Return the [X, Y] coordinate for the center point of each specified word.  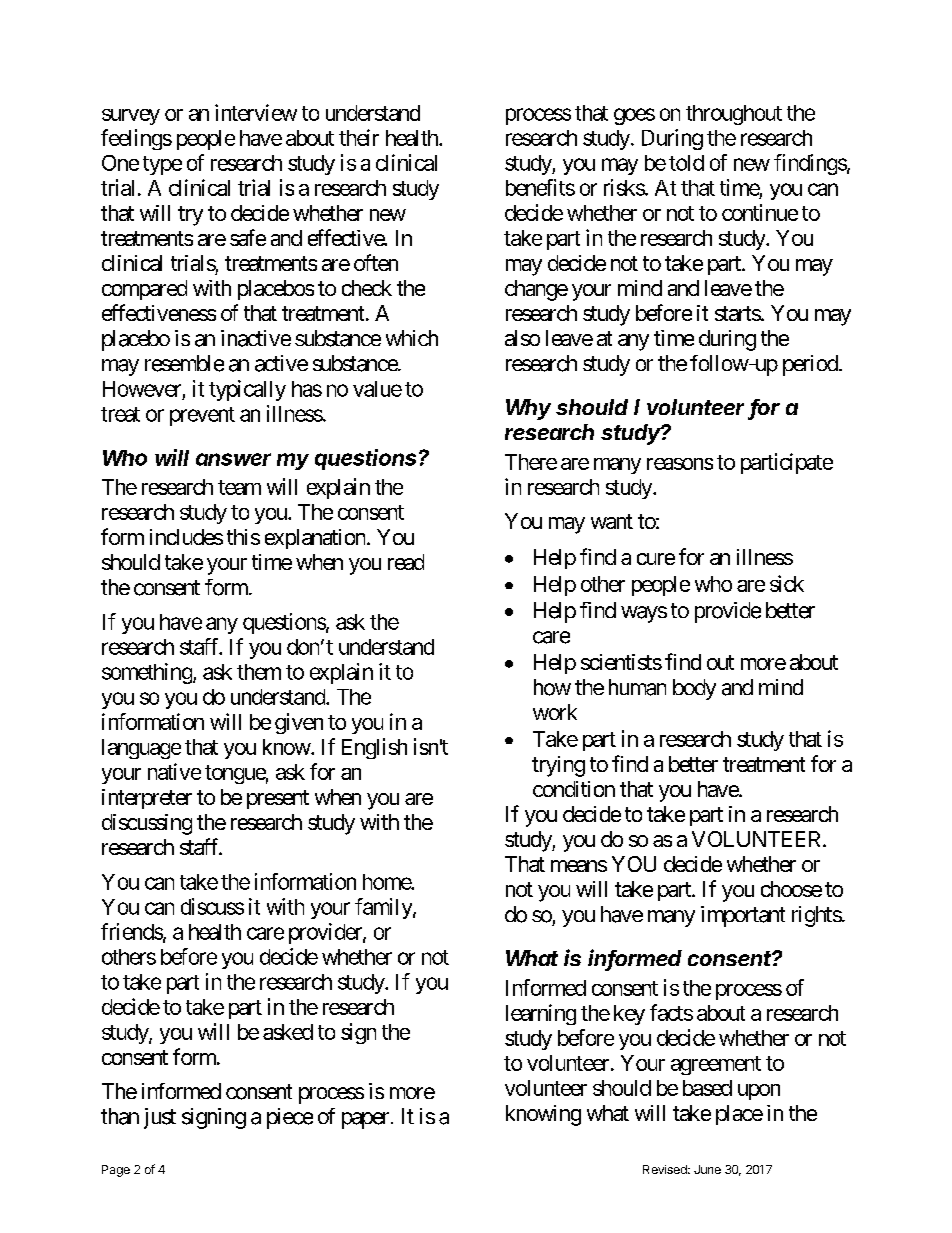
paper [365, 1120]
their [359, 137]
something [147, 673]
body [694, 689]
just [160, 1118]
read [406, 562]
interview [256, 112]
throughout [734, 115]
